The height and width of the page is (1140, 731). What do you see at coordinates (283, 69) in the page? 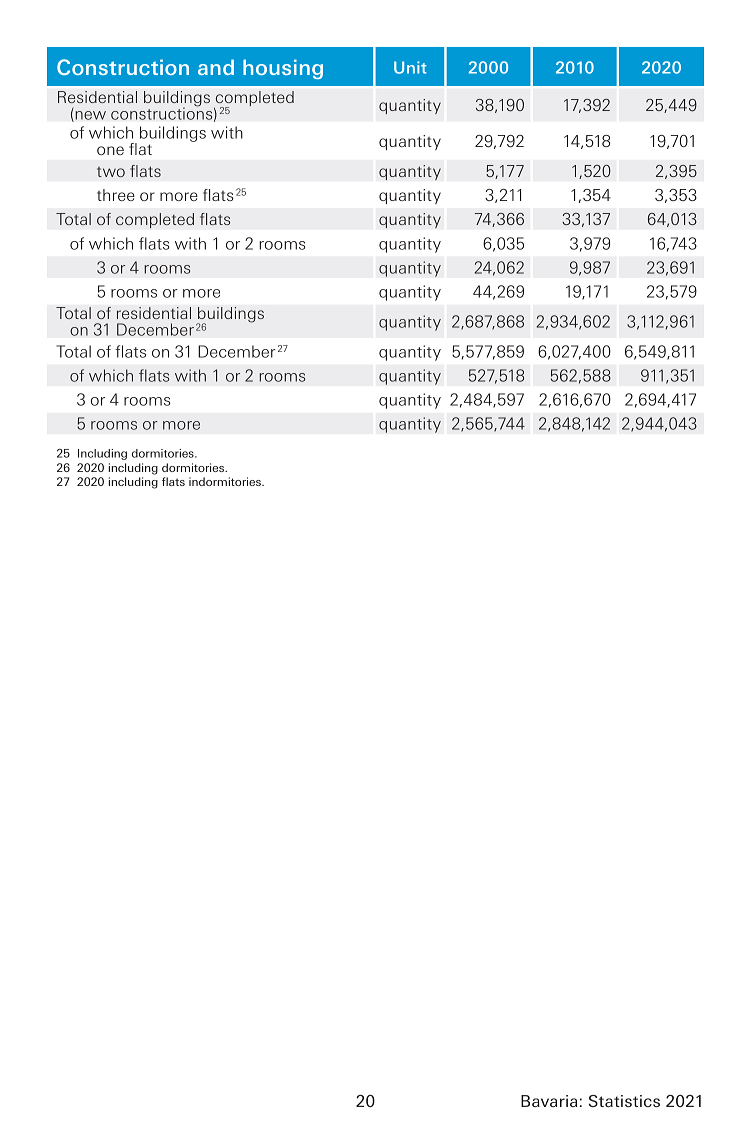
I see `housing` at bounding box center [283, 69].
